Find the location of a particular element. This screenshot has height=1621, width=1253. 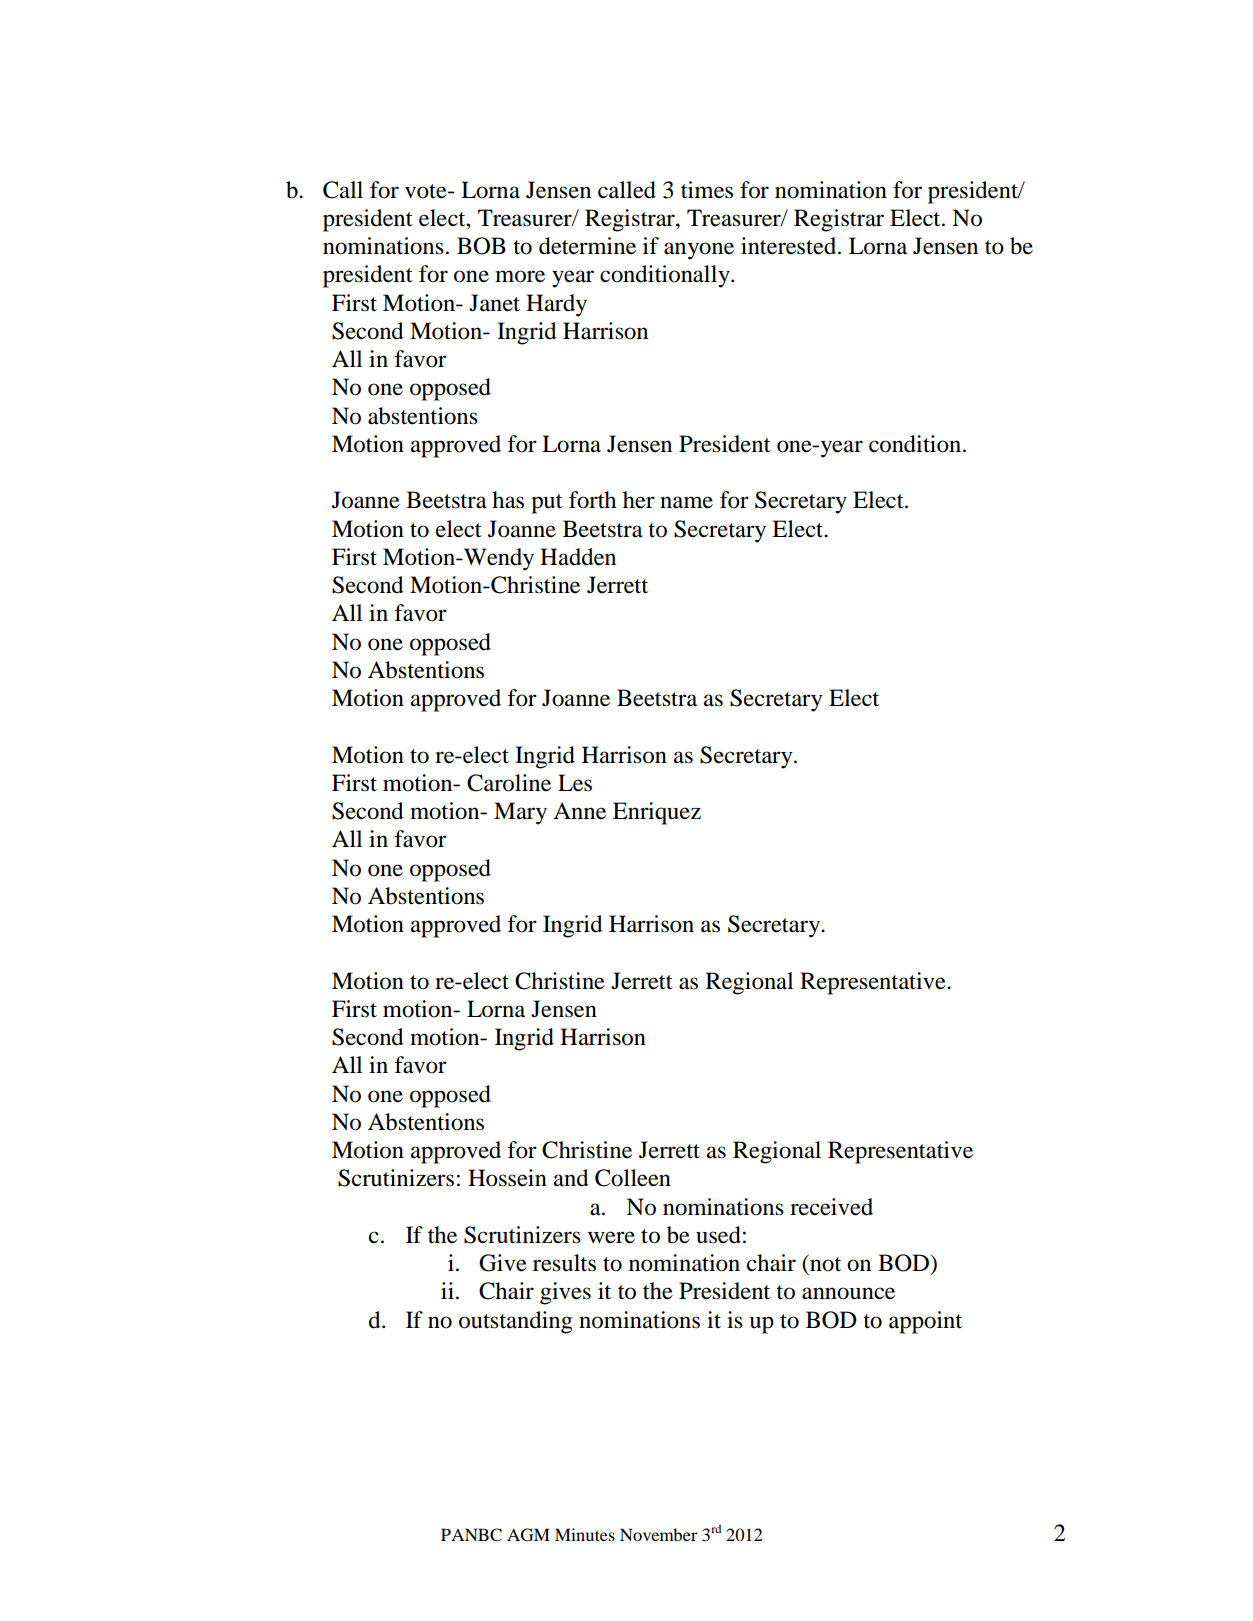

her is located at coordinates (639, 500).
